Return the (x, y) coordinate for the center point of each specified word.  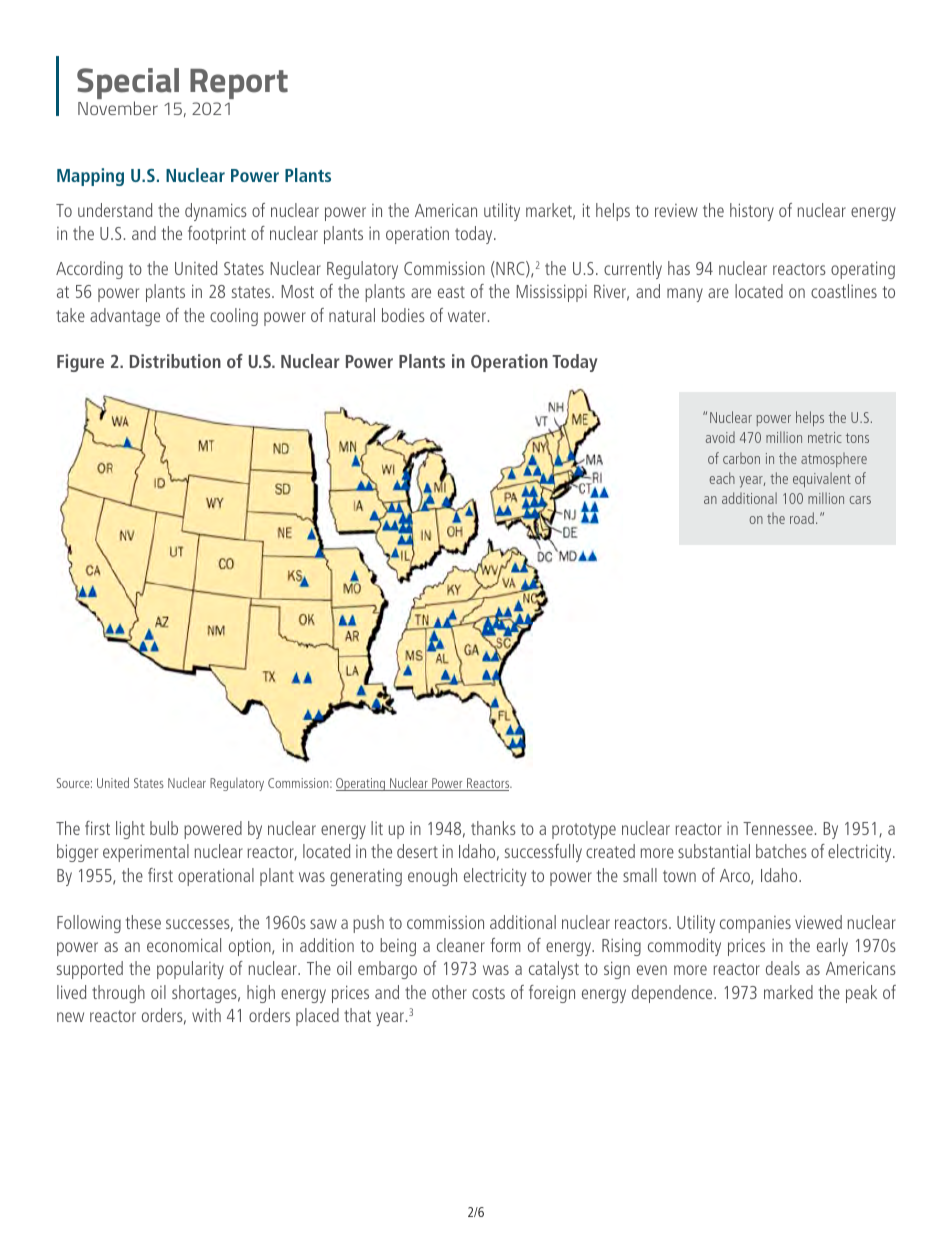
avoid (720, 437)
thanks (493, 828)
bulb (164, 828)
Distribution (175, 361)
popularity (190, 970)
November (118, 108)
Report (239, 84)
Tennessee (778, 828)
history (752, 212)
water (468, 316)
